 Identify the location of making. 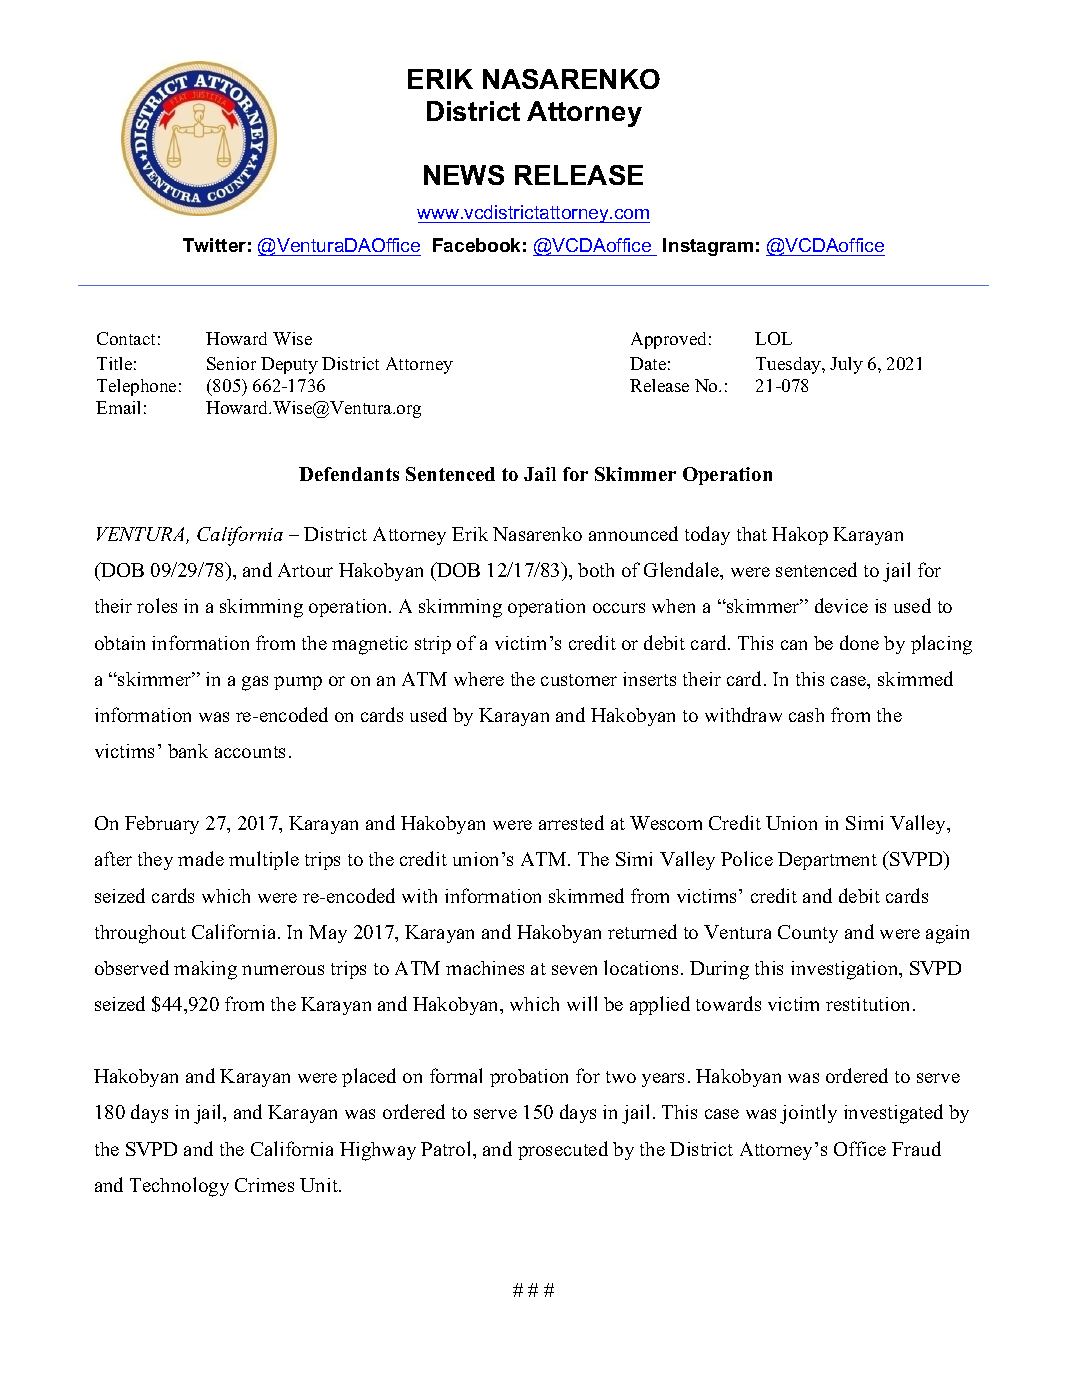
(205, 970).
